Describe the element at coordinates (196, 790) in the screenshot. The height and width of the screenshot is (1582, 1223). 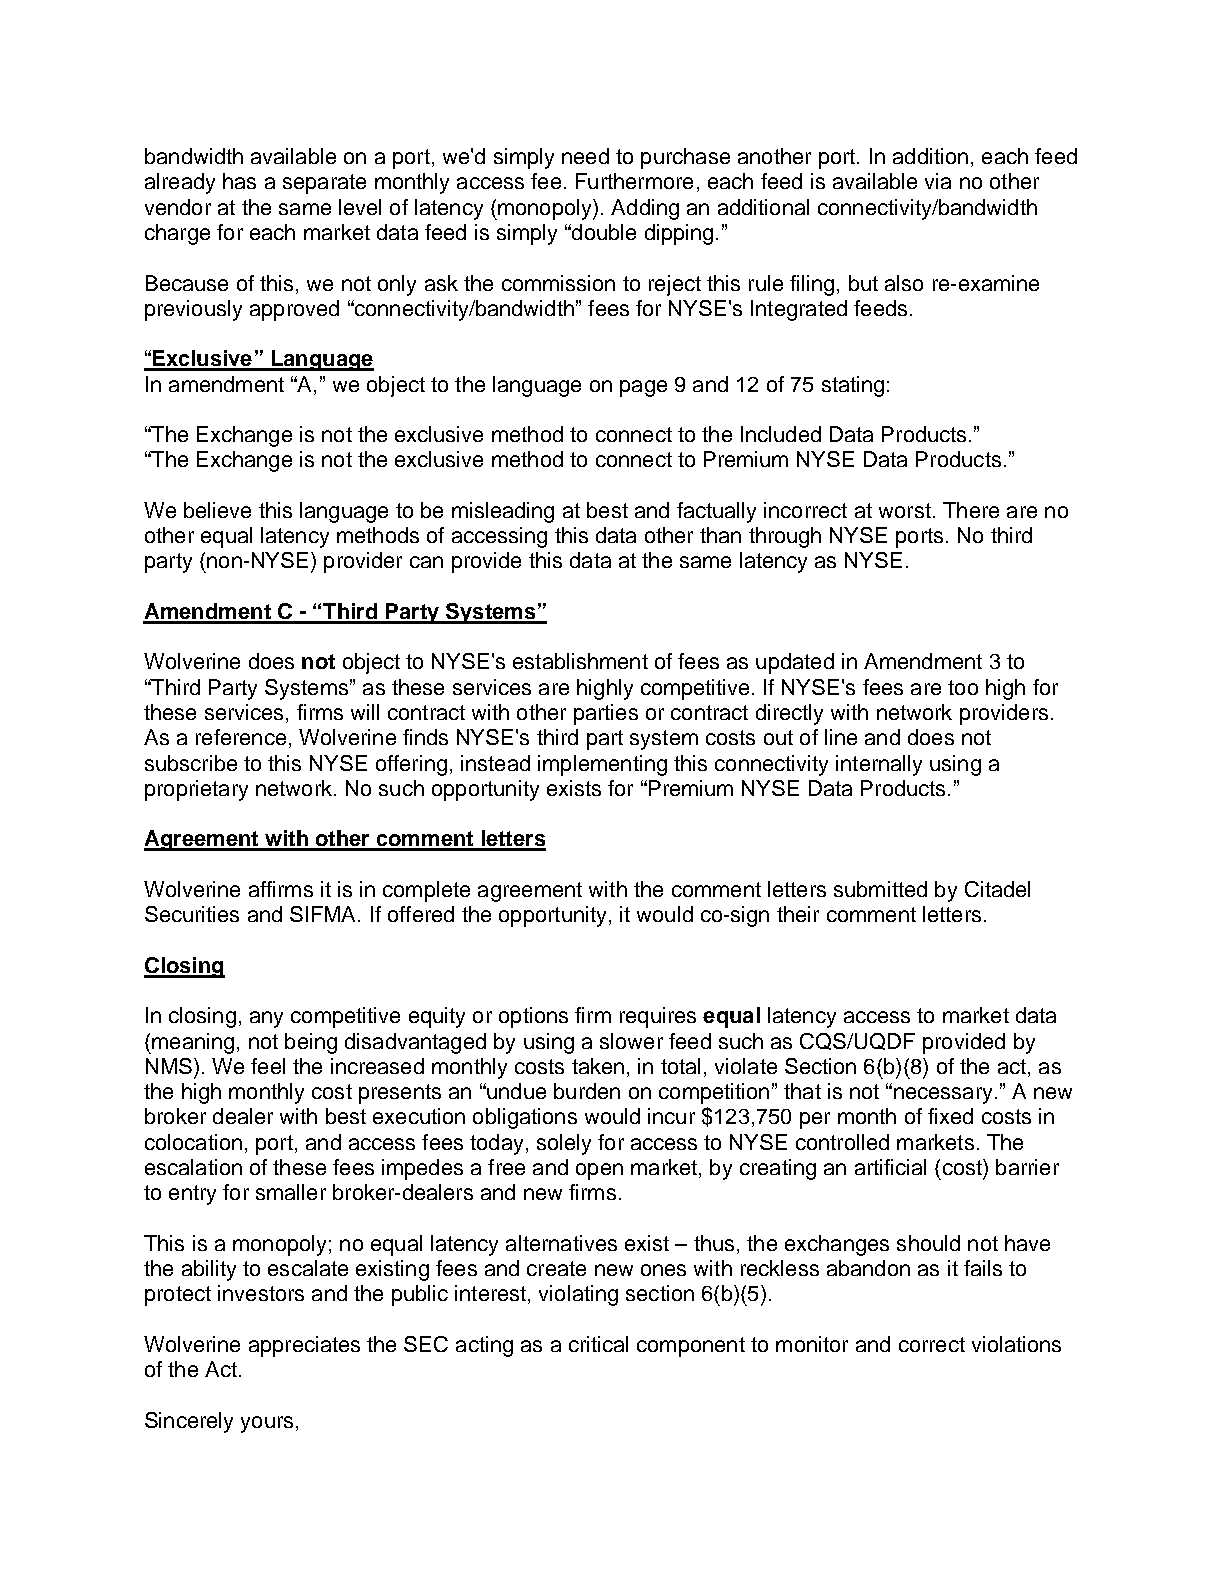
I see `proprietary` at that location.
